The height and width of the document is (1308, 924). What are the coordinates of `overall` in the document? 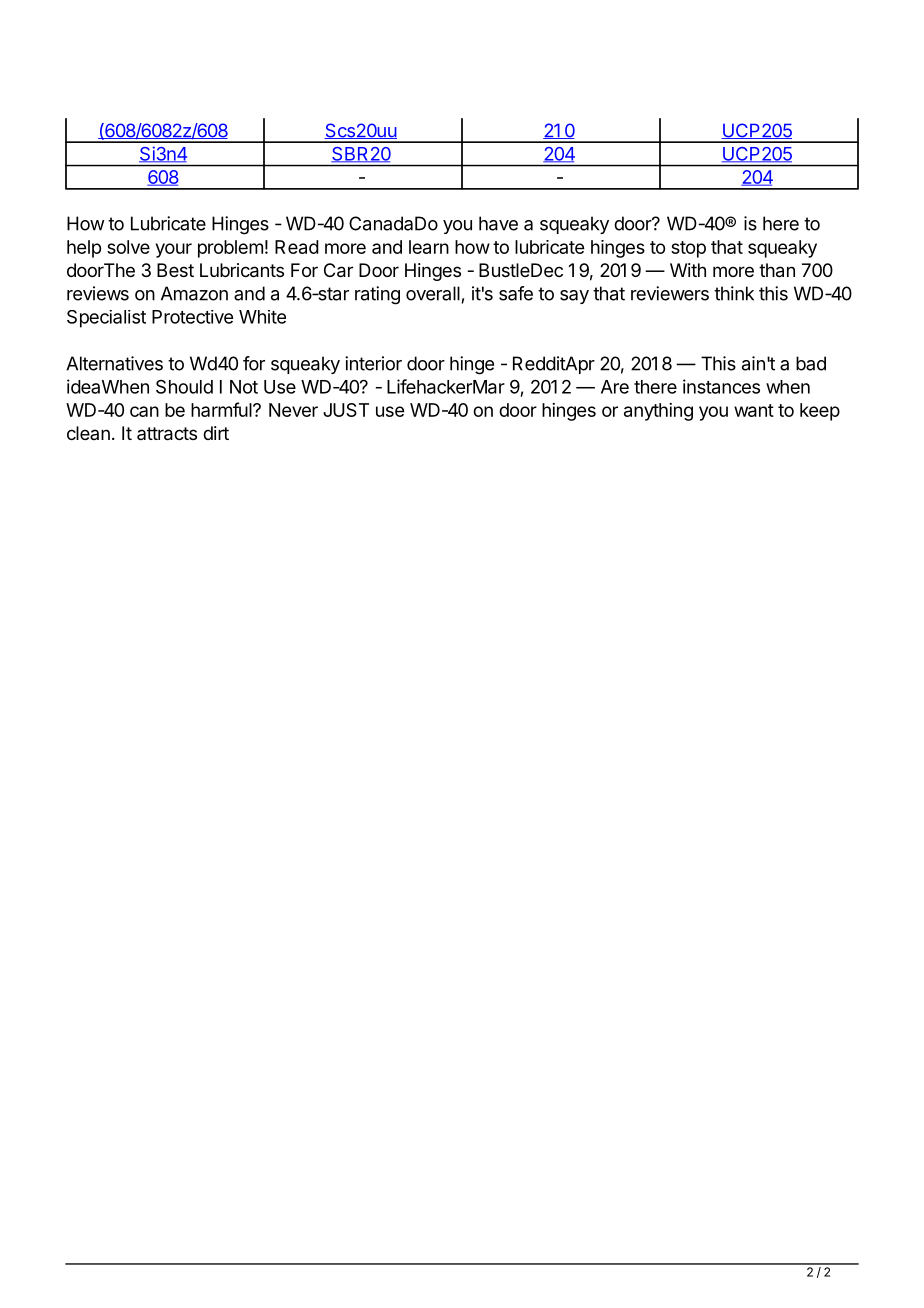 It's located at (433, 293).
